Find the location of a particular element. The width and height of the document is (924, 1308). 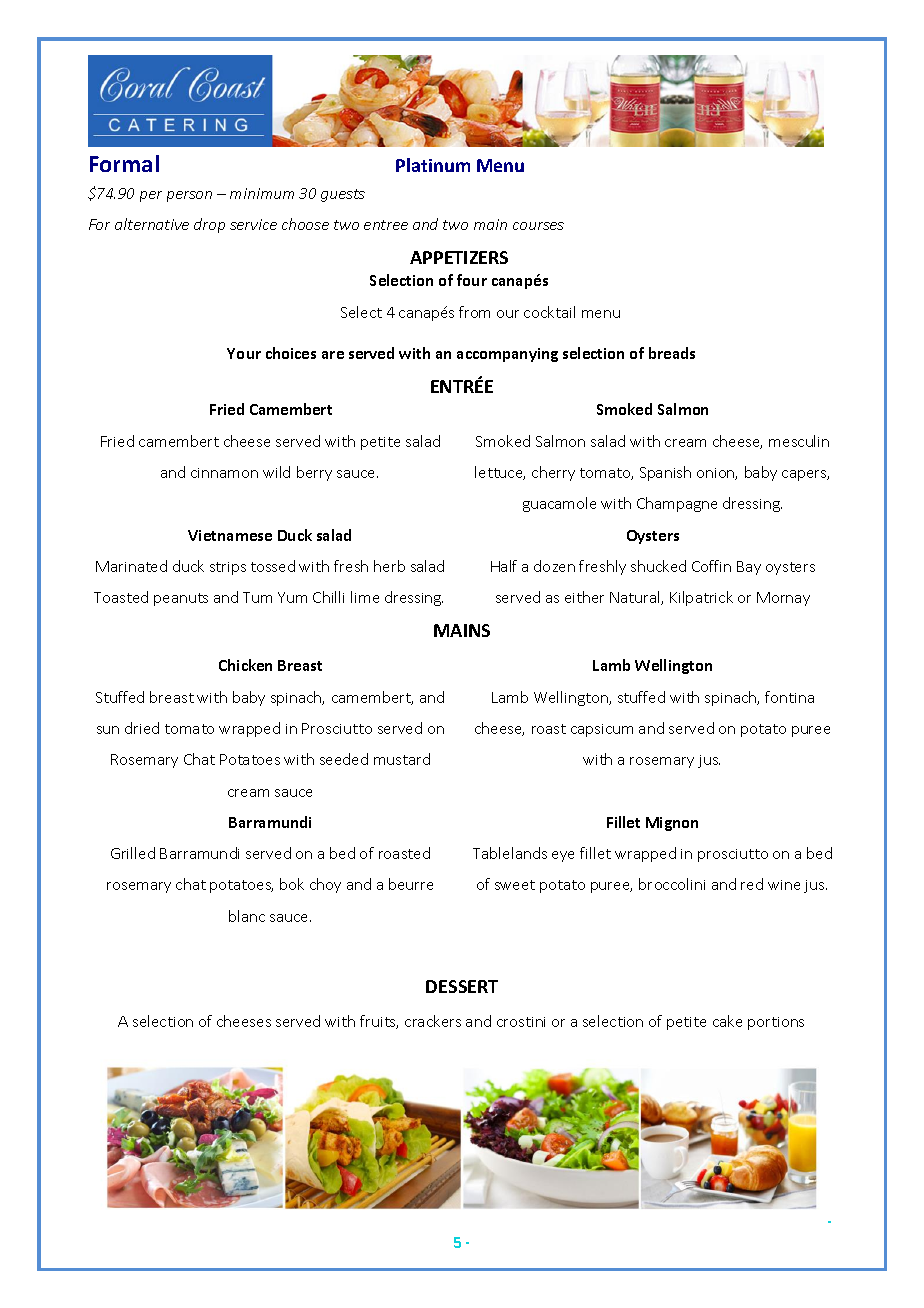

person is located at coordinates (189, 196).
